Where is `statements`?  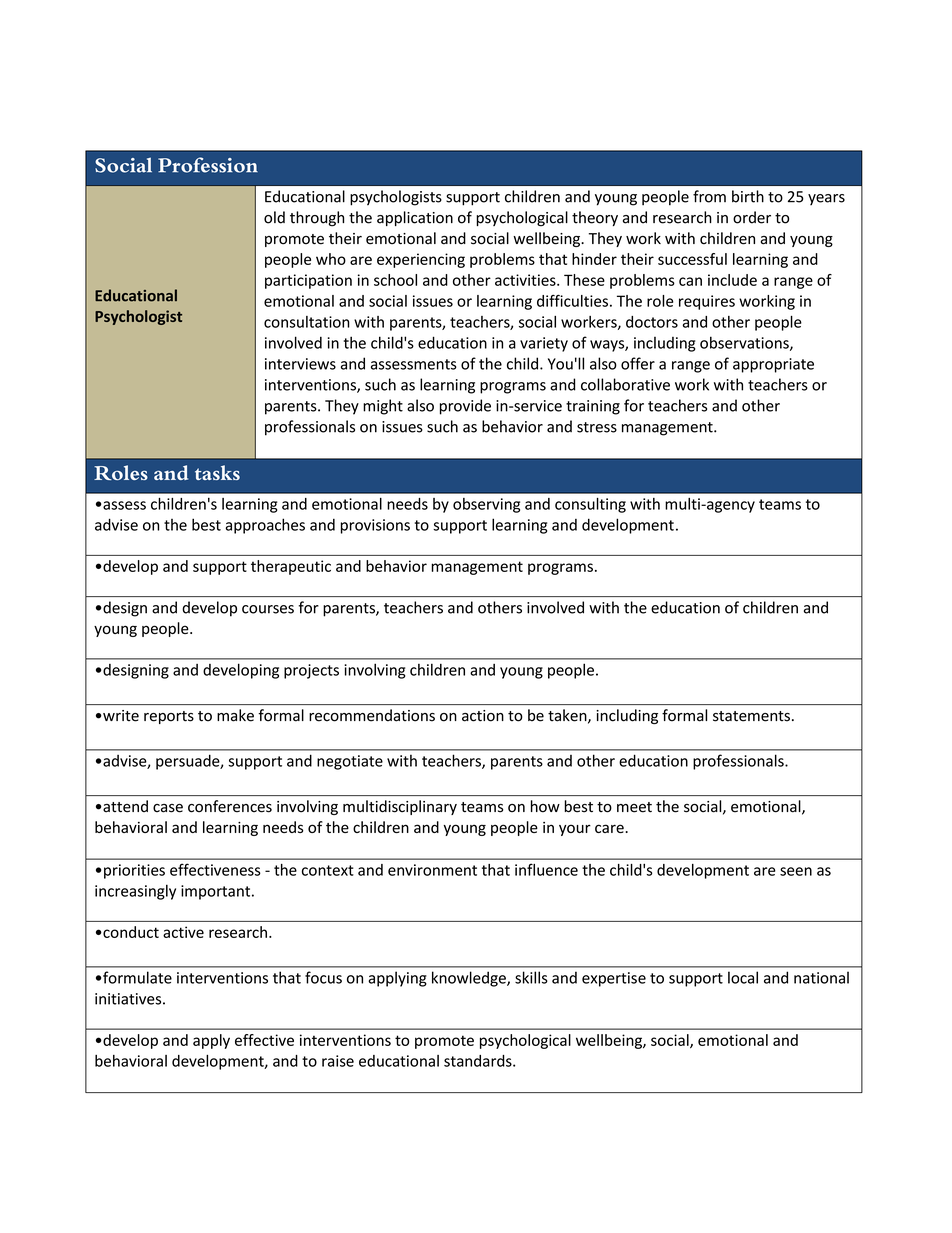
statements is located at coordinates (751, 716).
